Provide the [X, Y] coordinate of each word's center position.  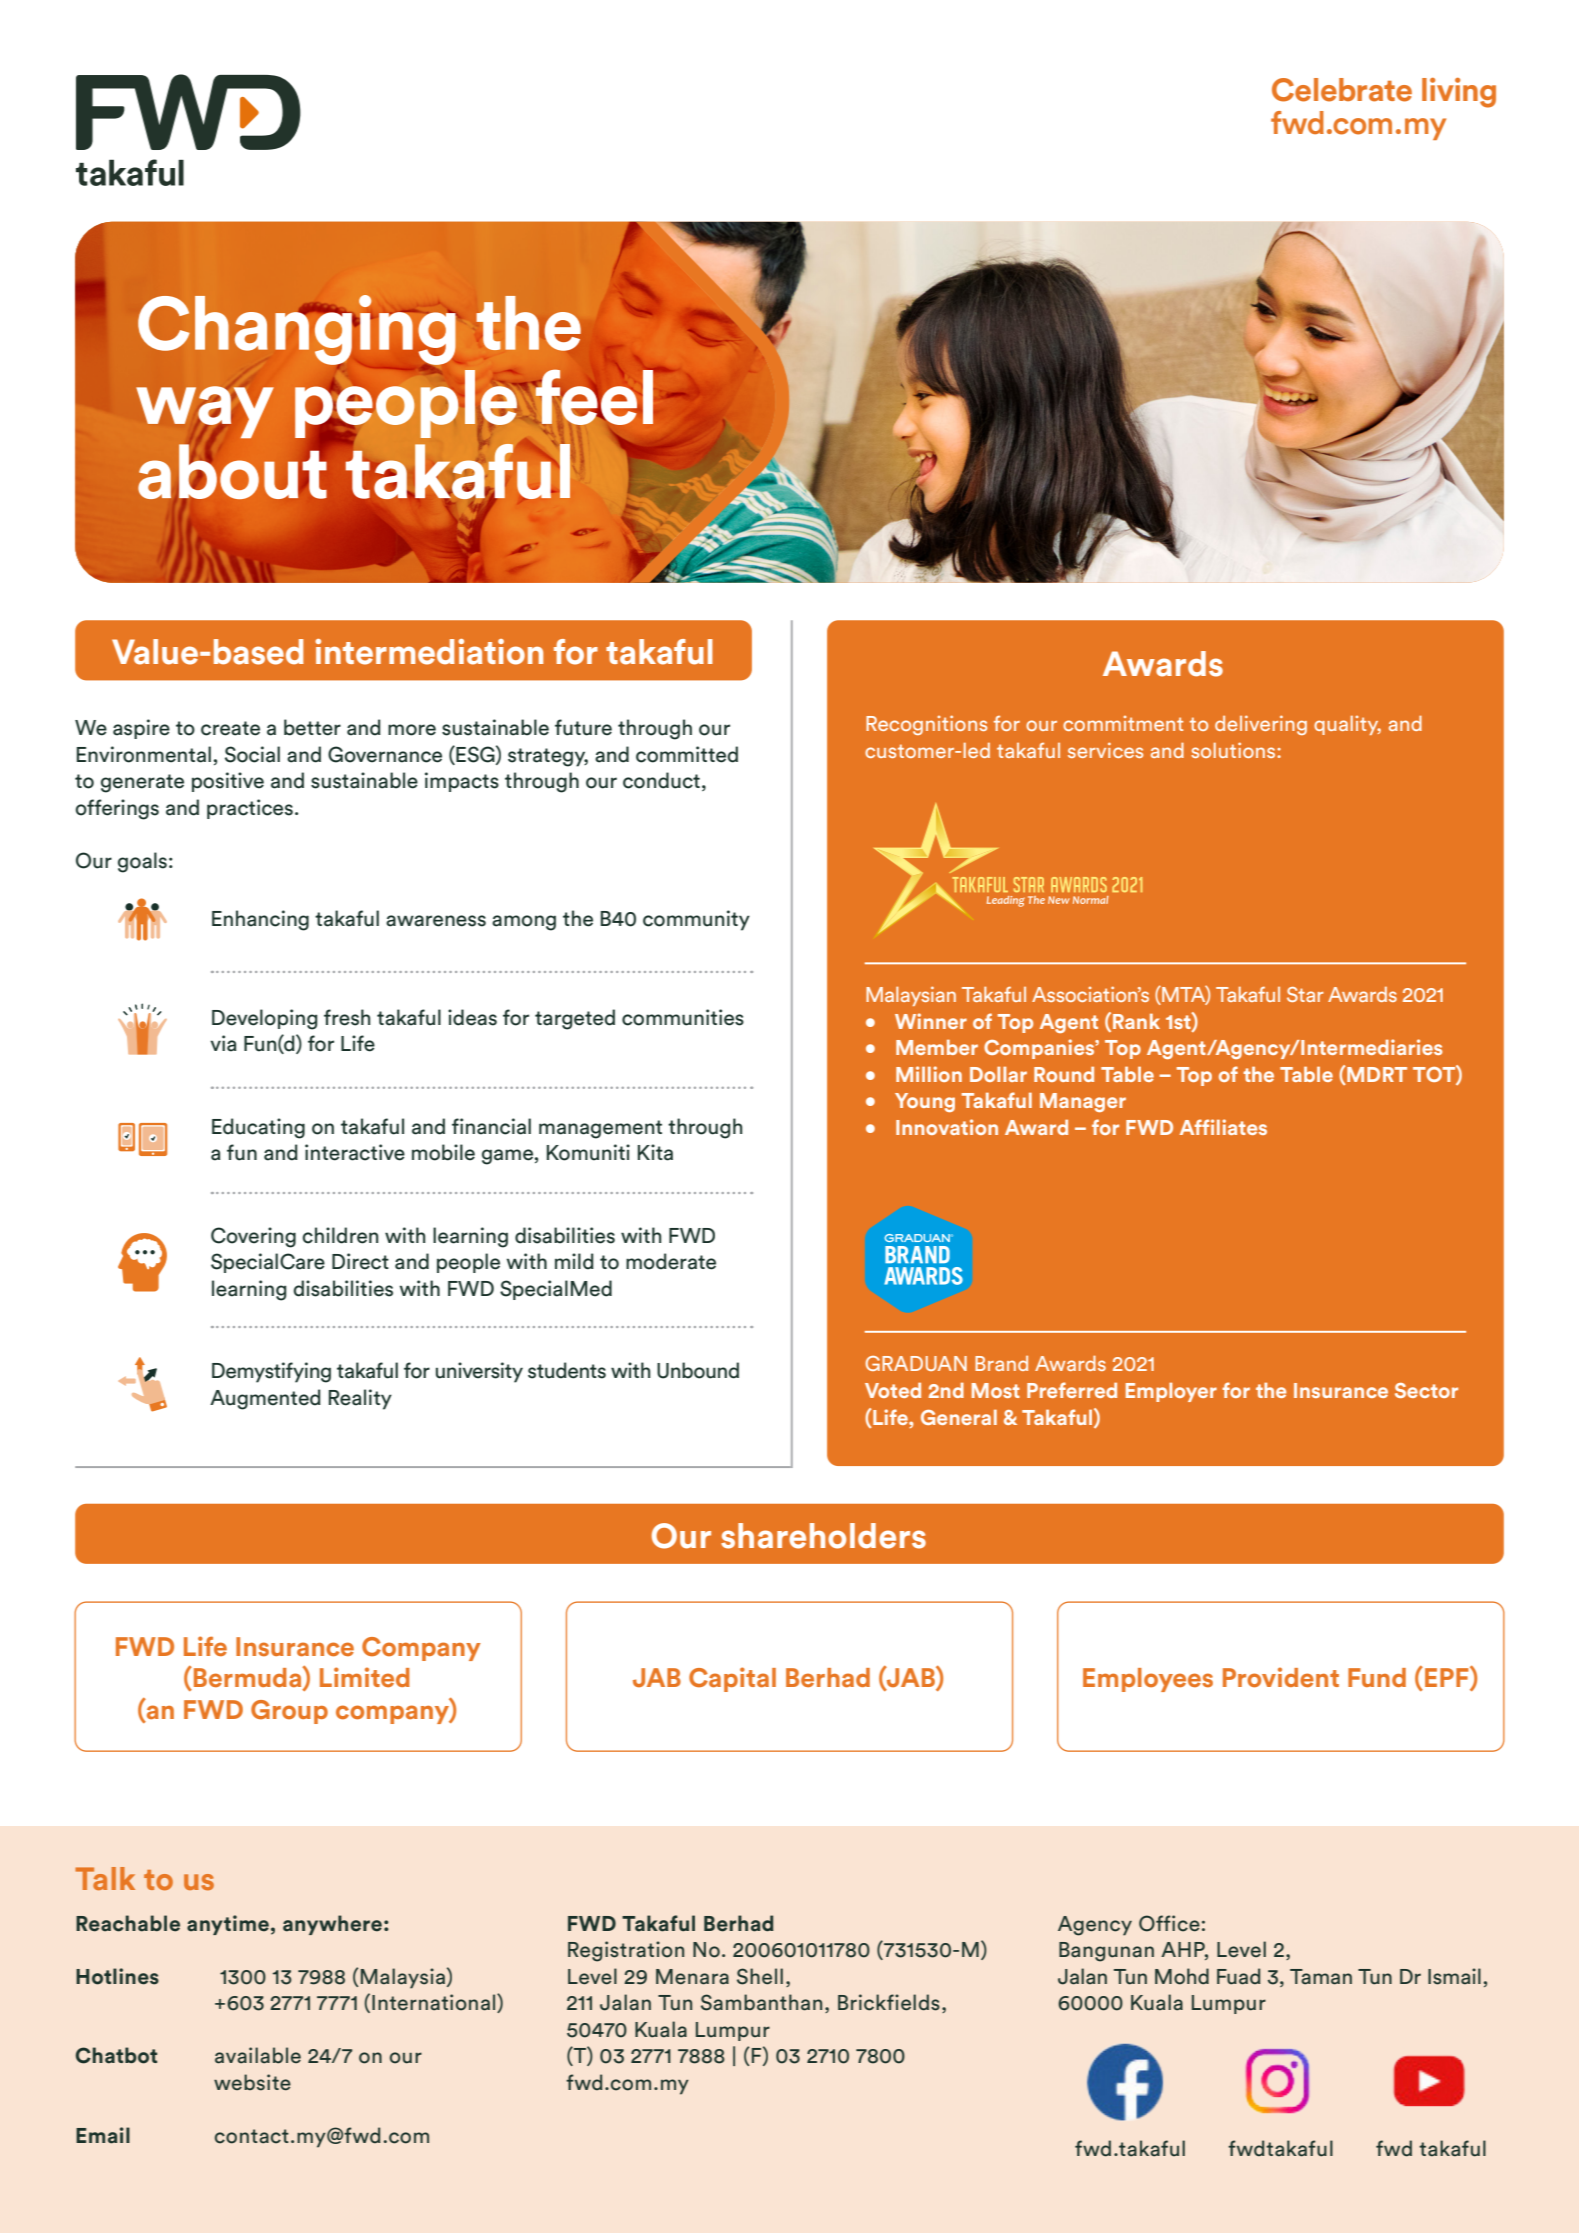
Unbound [698, 1370]
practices [250, 809]
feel [593, 396]
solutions [1233, 750]
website [252, 2082]
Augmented [265, 1399]
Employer [1171, 1392]
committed [687, 754]
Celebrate [1342, 90]
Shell [760, 1976]
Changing [297, 331]
